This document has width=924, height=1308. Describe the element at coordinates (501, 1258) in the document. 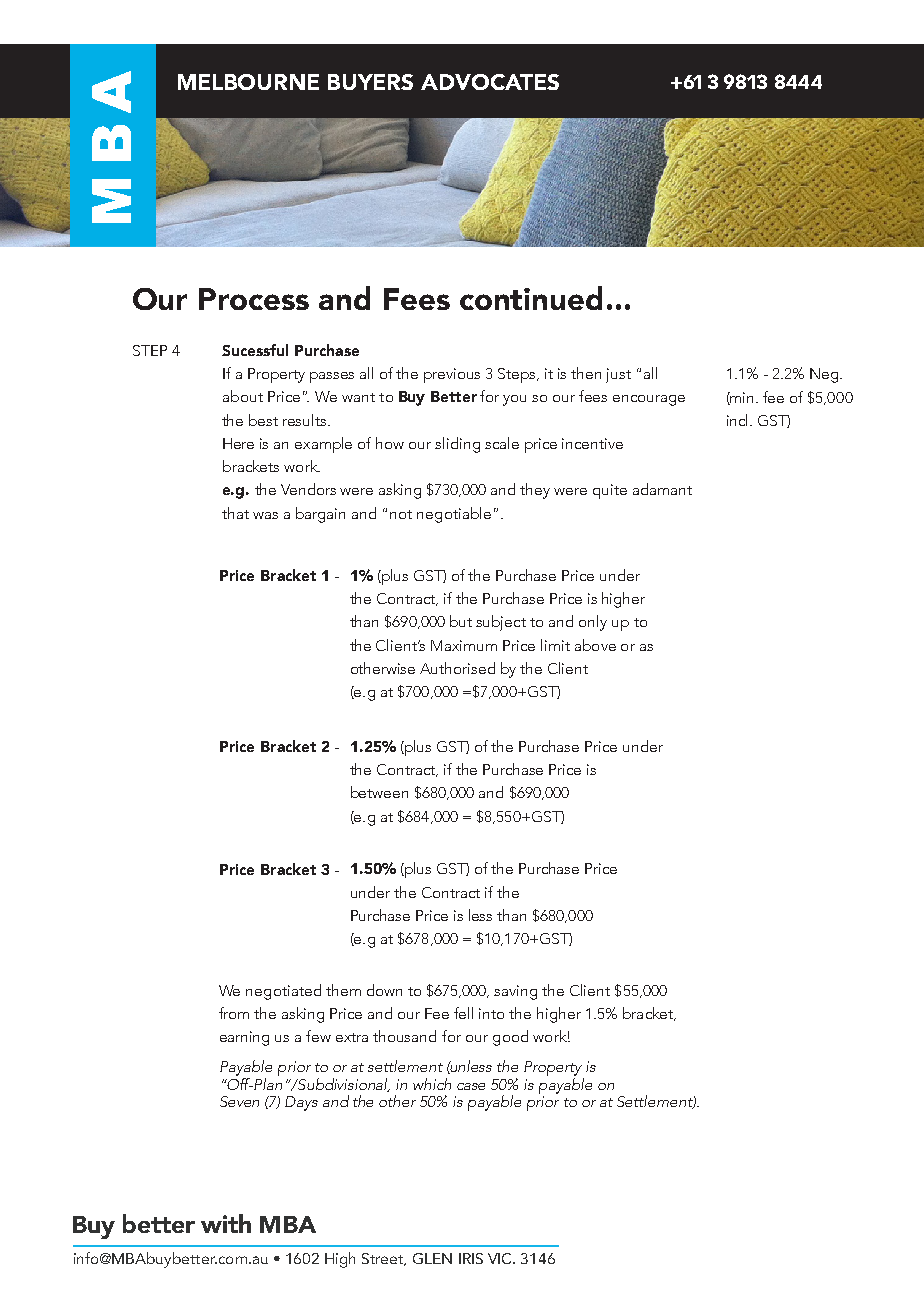

I see `VIC` at that location.
